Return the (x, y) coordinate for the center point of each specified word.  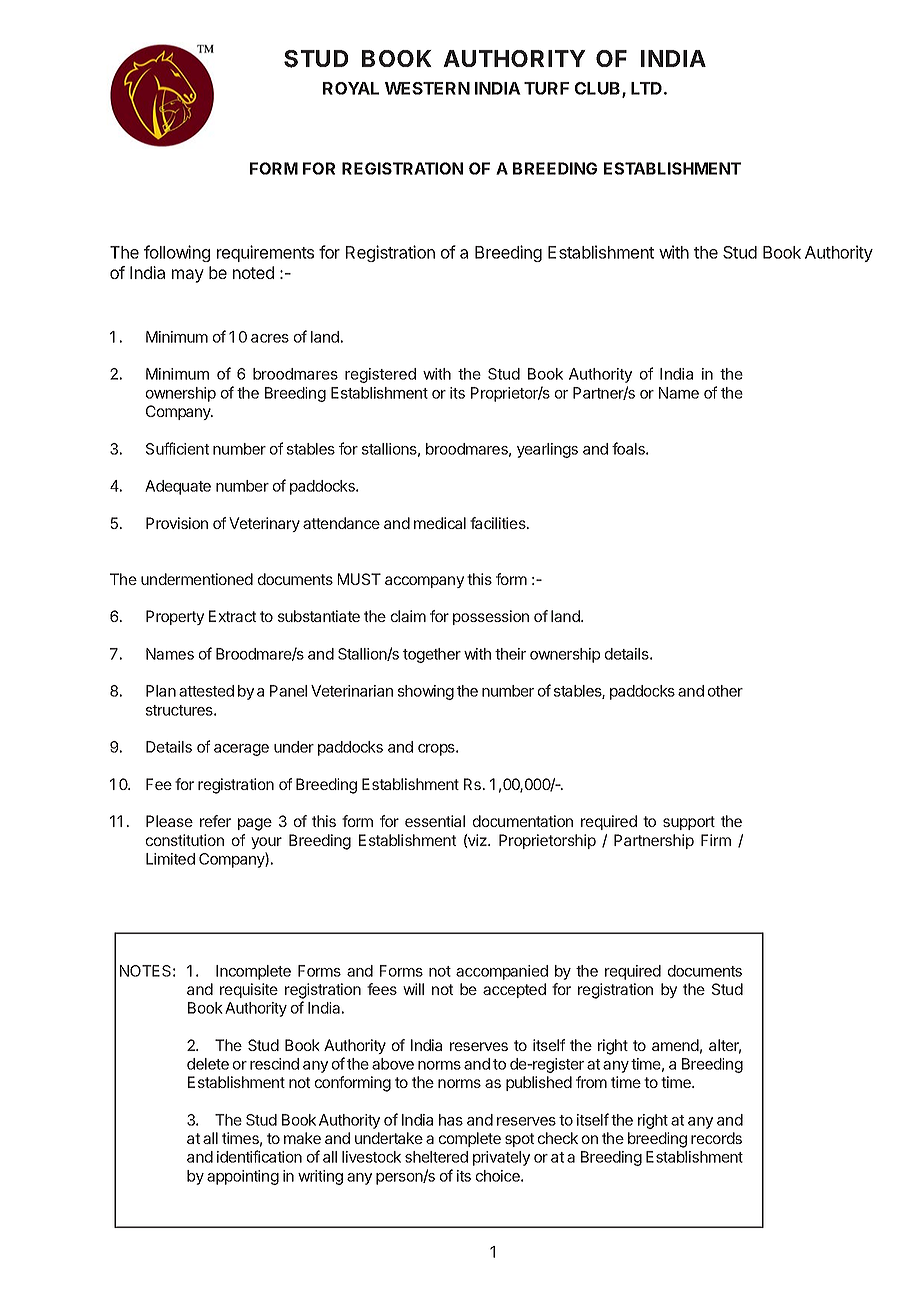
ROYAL (351, 88)
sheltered (436, 1157)
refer (215, 821)
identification (259, 1156)
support (689, 823)
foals (629, 448)
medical (440, 523)
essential (435, 821)
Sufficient (177, 448)
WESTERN (427, 88)
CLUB (599, 89)
